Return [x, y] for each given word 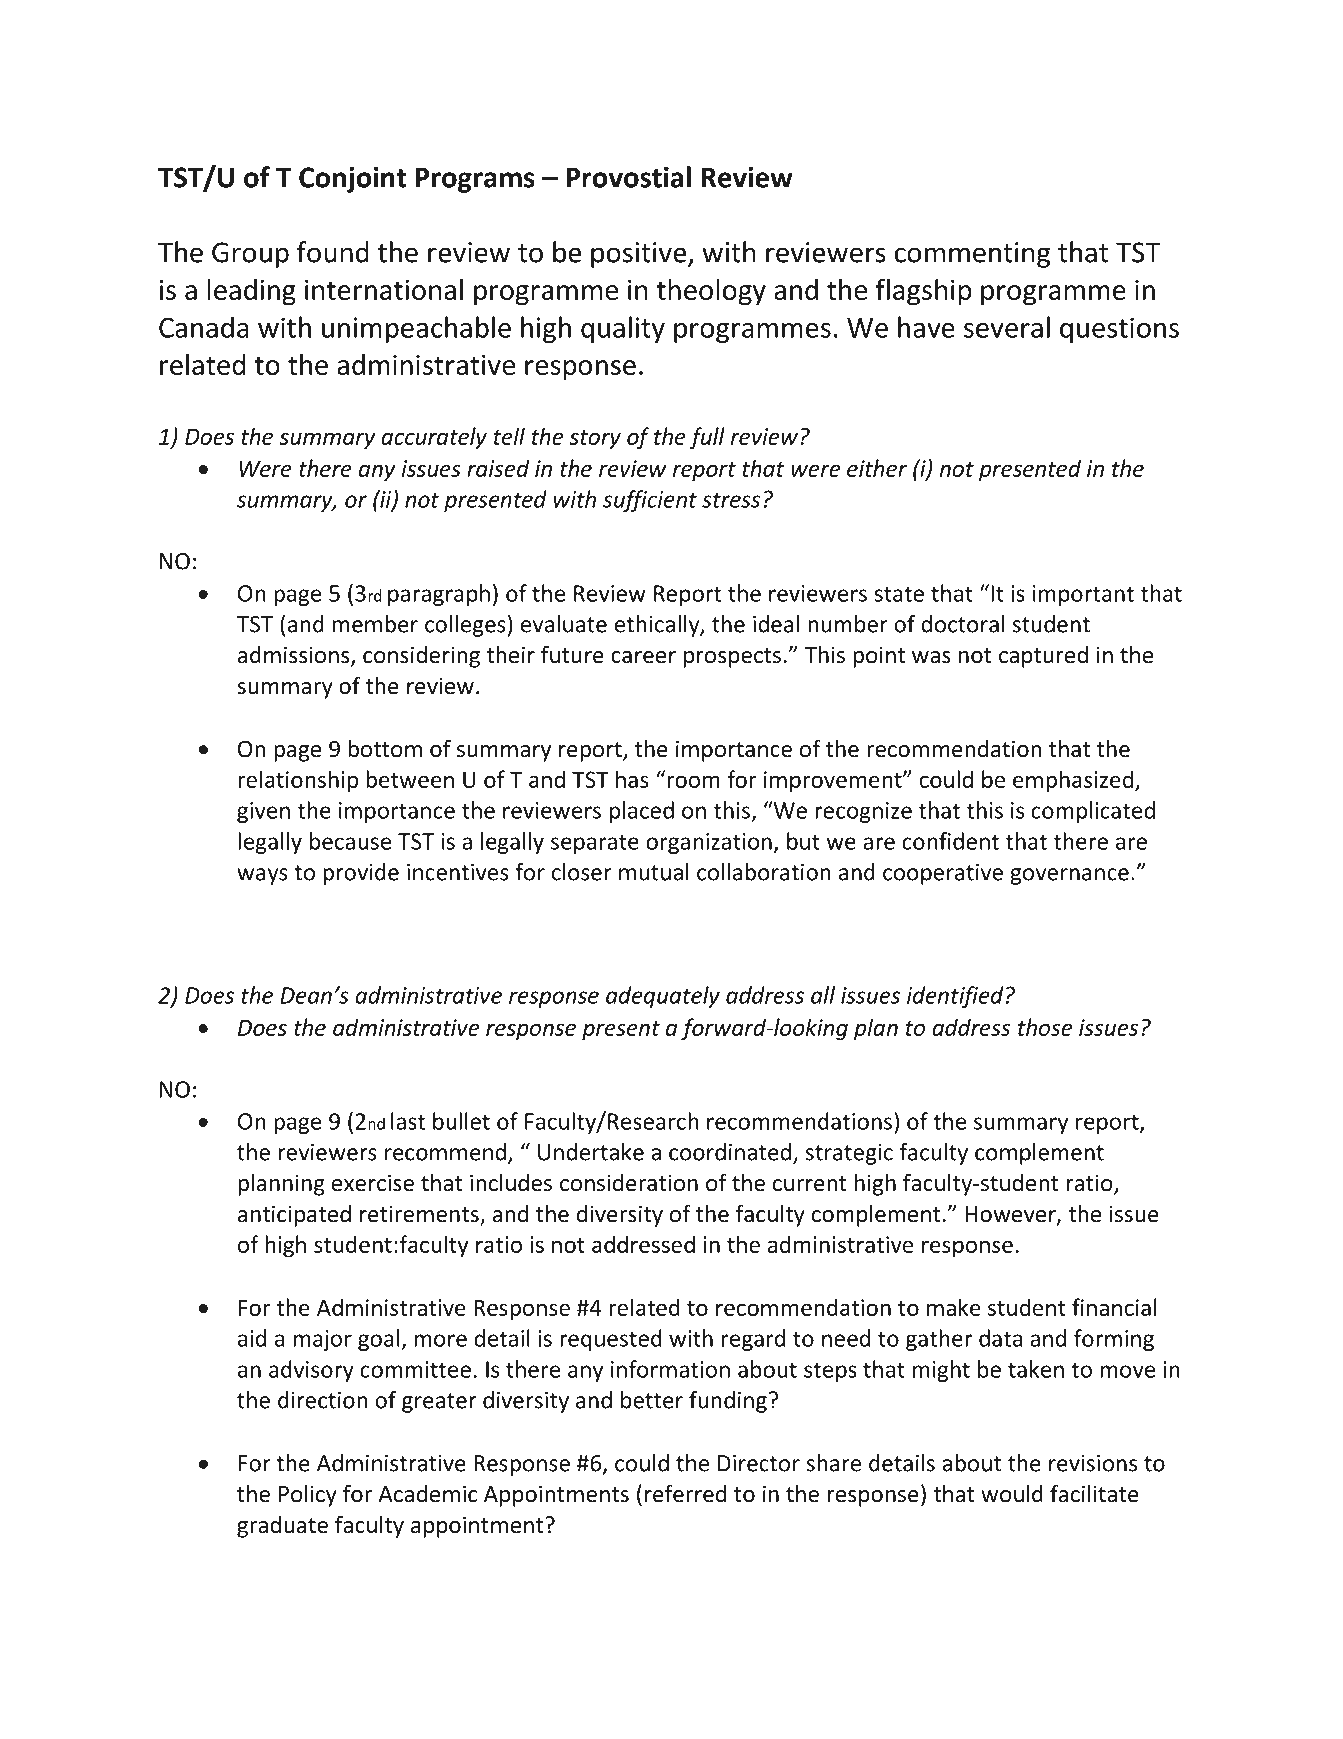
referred [685, 1493]
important [1083, 595]
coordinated [731, 1153]
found [333, 252]
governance [1069, 876]
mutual [654, 872]
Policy [308, 1495]
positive [640, 255]
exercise [373, 1183]
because [350, 841]
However [1012, 1215]
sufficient [650, 501]
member [375, 624]
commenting [972, 255]
